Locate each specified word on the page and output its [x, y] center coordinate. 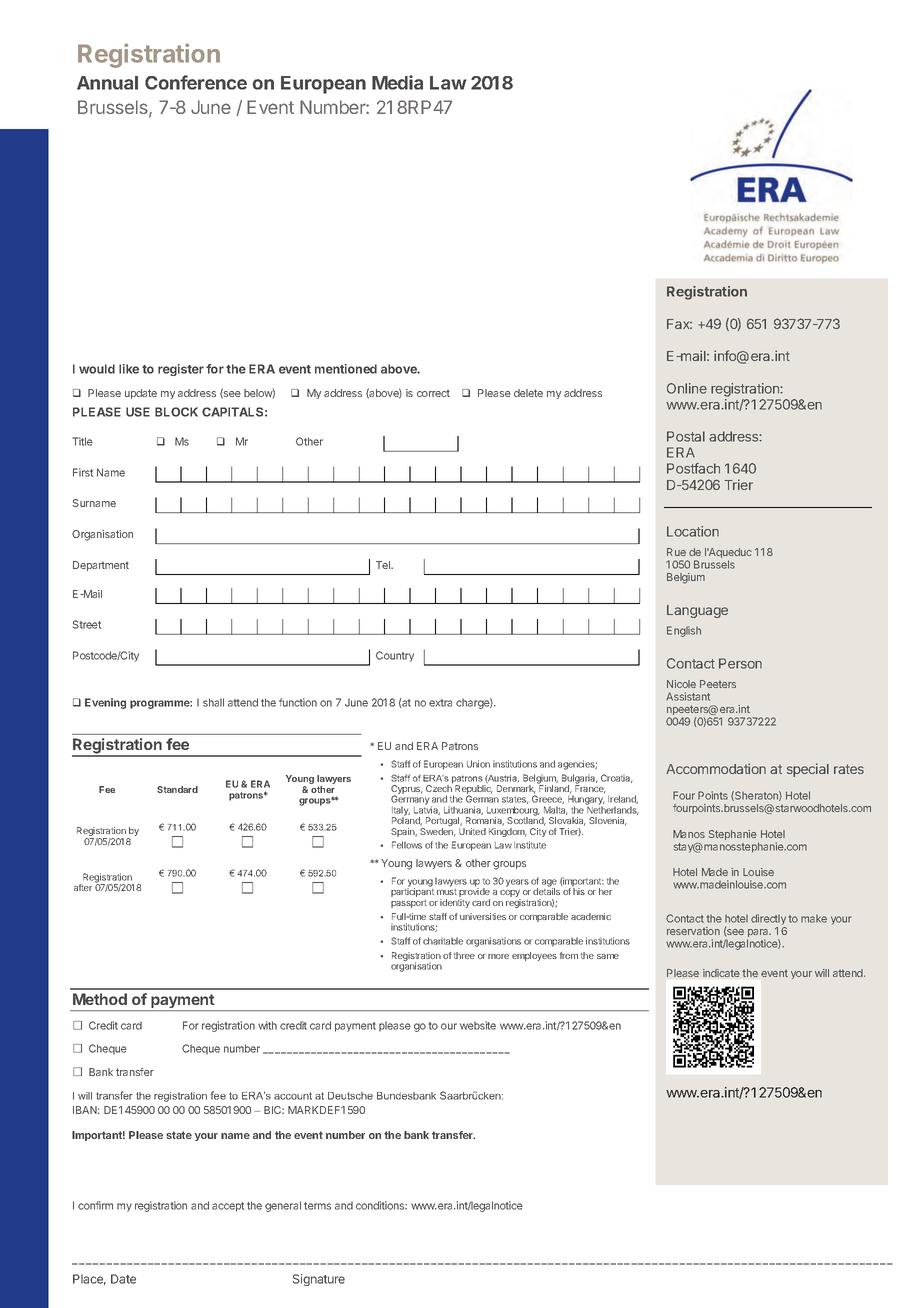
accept [228, 1207]
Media [397, 82]
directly [768, 921]
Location [693, 531]
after [83, 887]
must [447, 892]
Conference [196, 82]
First [83, 472]
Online [687, 388]
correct [433, 393]
